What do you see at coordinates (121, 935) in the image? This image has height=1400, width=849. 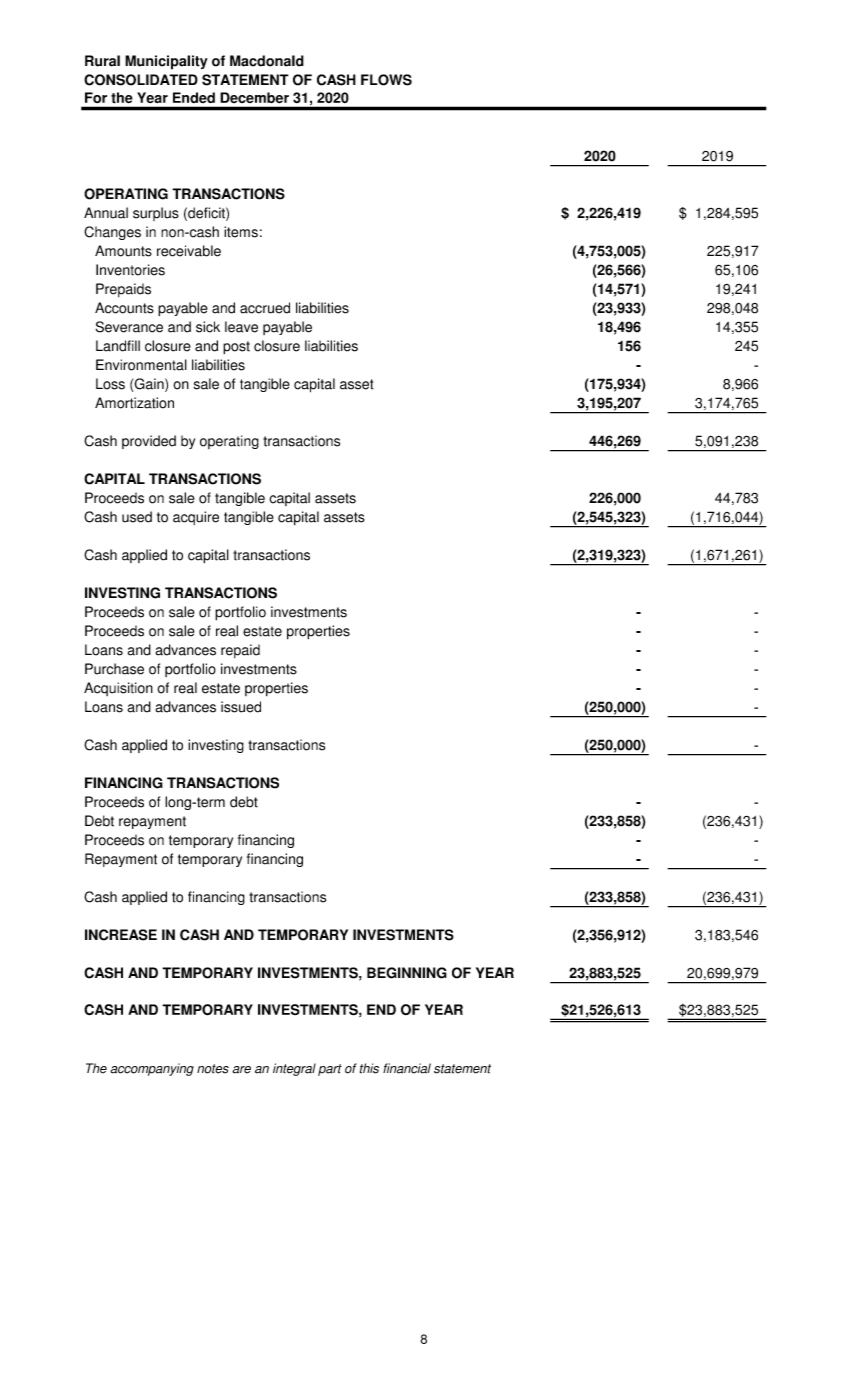 I see `INCREASE` at bounding box center [121, 935].
